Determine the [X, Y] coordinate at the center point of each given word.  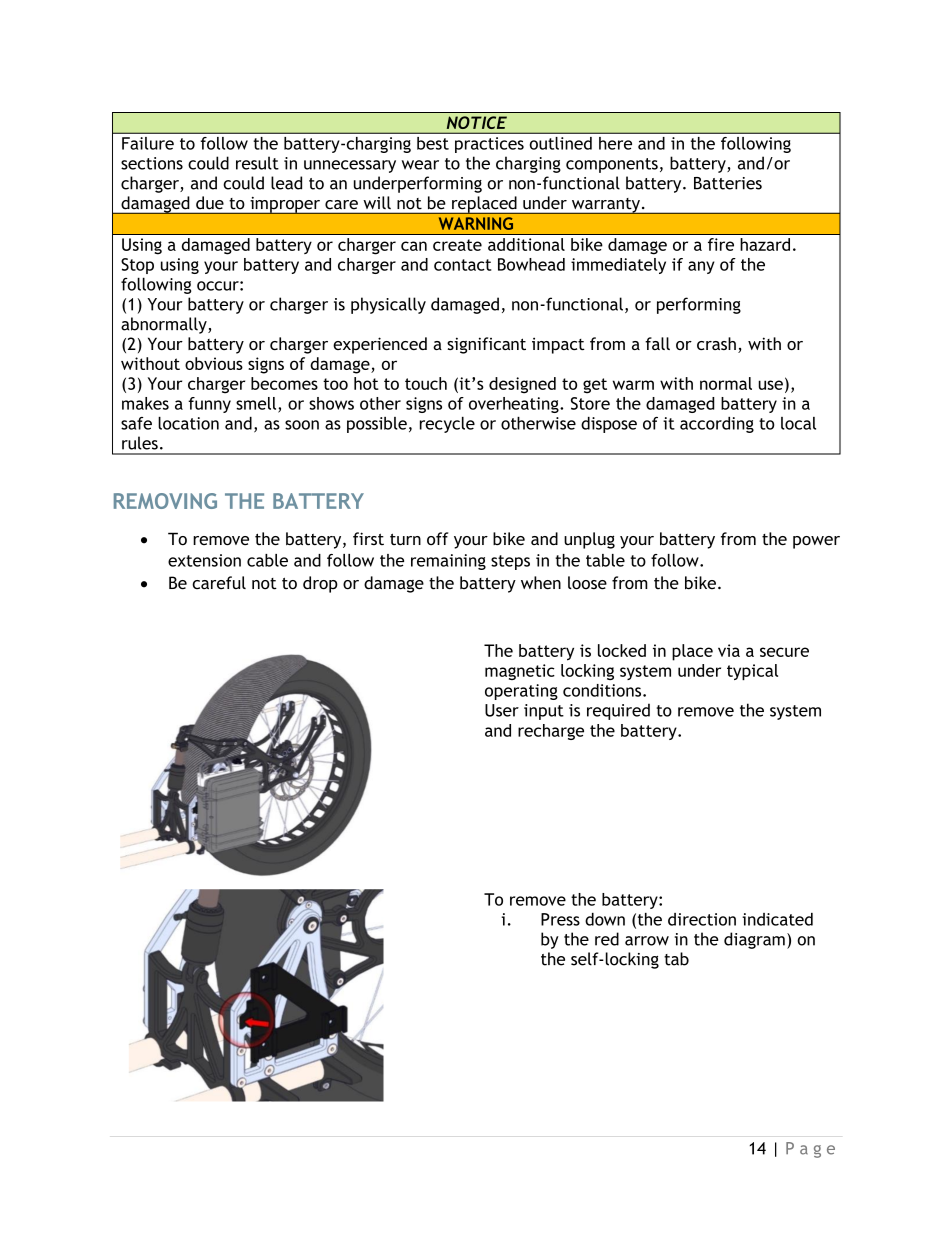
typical [752, 672]
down [605, 919]
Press [560, 919]
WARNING [476, 223]
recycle [447, 425]
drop [320, 584]
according [717, 425]
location [188, 423]
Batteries [728, 183]
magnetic [520, 672]
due [210, 202]
